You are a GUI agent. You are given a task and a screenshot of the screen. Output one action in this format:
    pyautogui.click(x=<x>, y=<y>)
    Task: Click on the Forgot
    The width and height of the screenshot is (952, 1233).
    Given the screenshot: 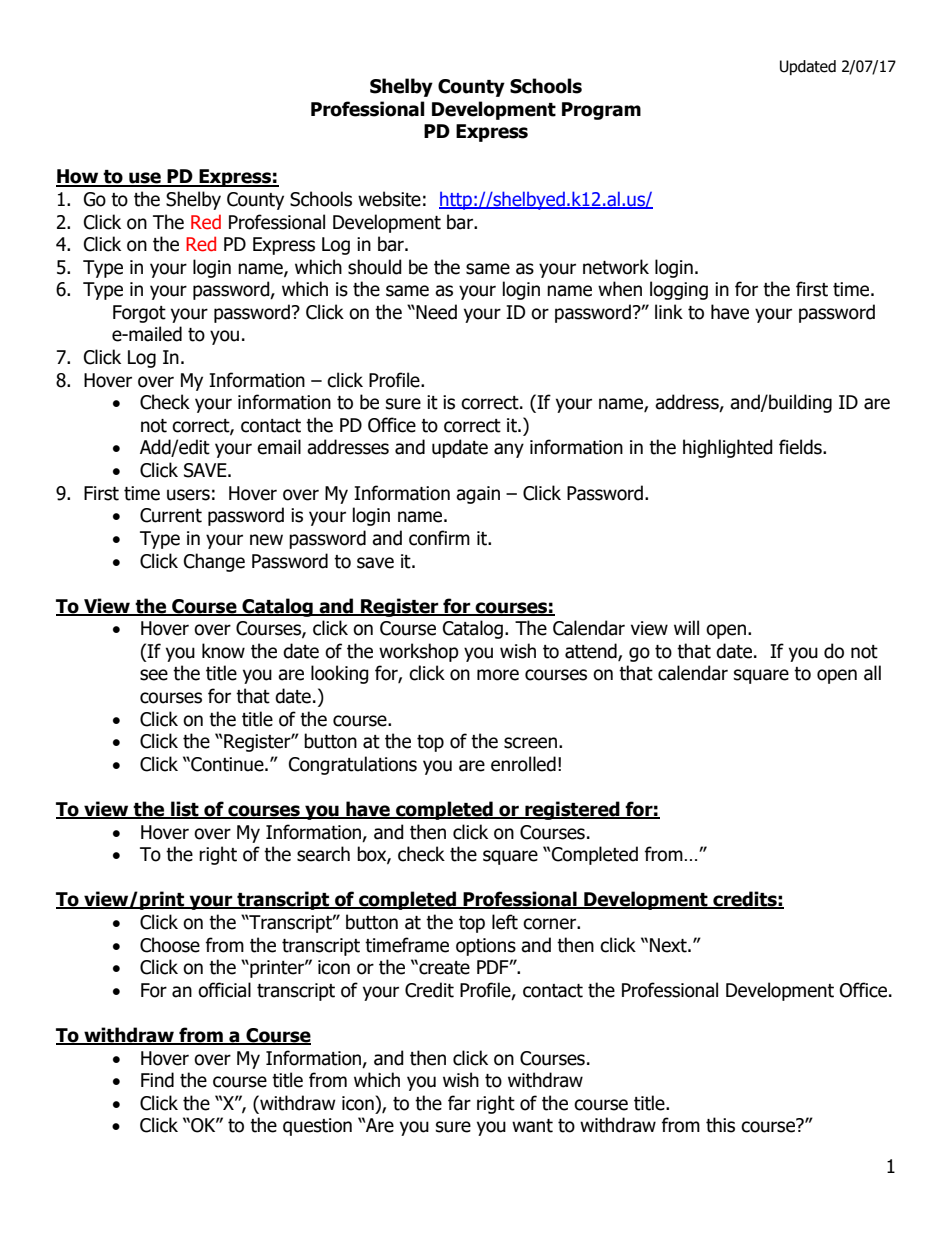 What is the action you would take?
    pyautogui.click(x=139, y=314)
